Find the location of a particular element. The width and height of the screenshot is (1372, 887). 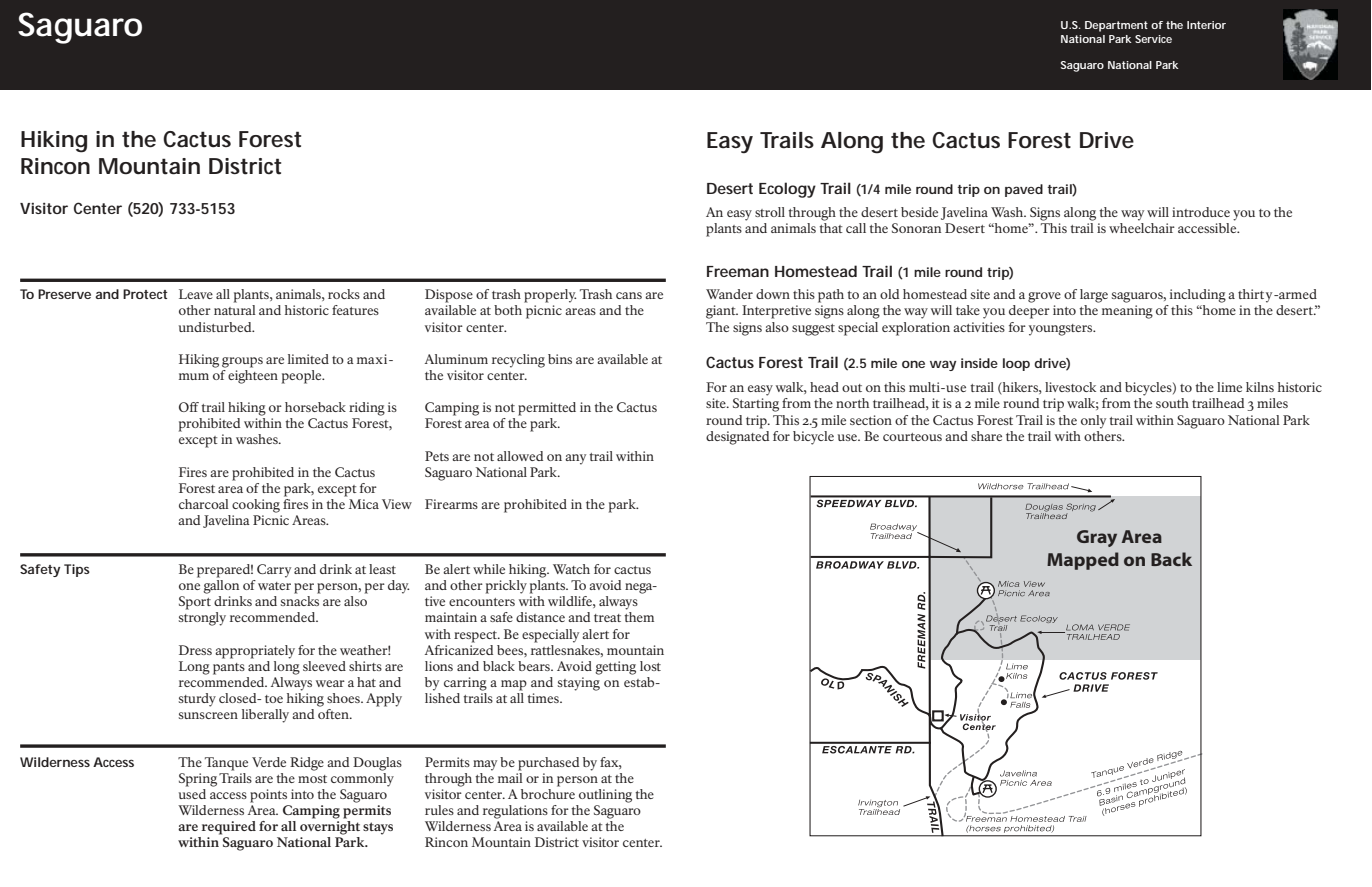

them is located at coordinates (639, 617).
